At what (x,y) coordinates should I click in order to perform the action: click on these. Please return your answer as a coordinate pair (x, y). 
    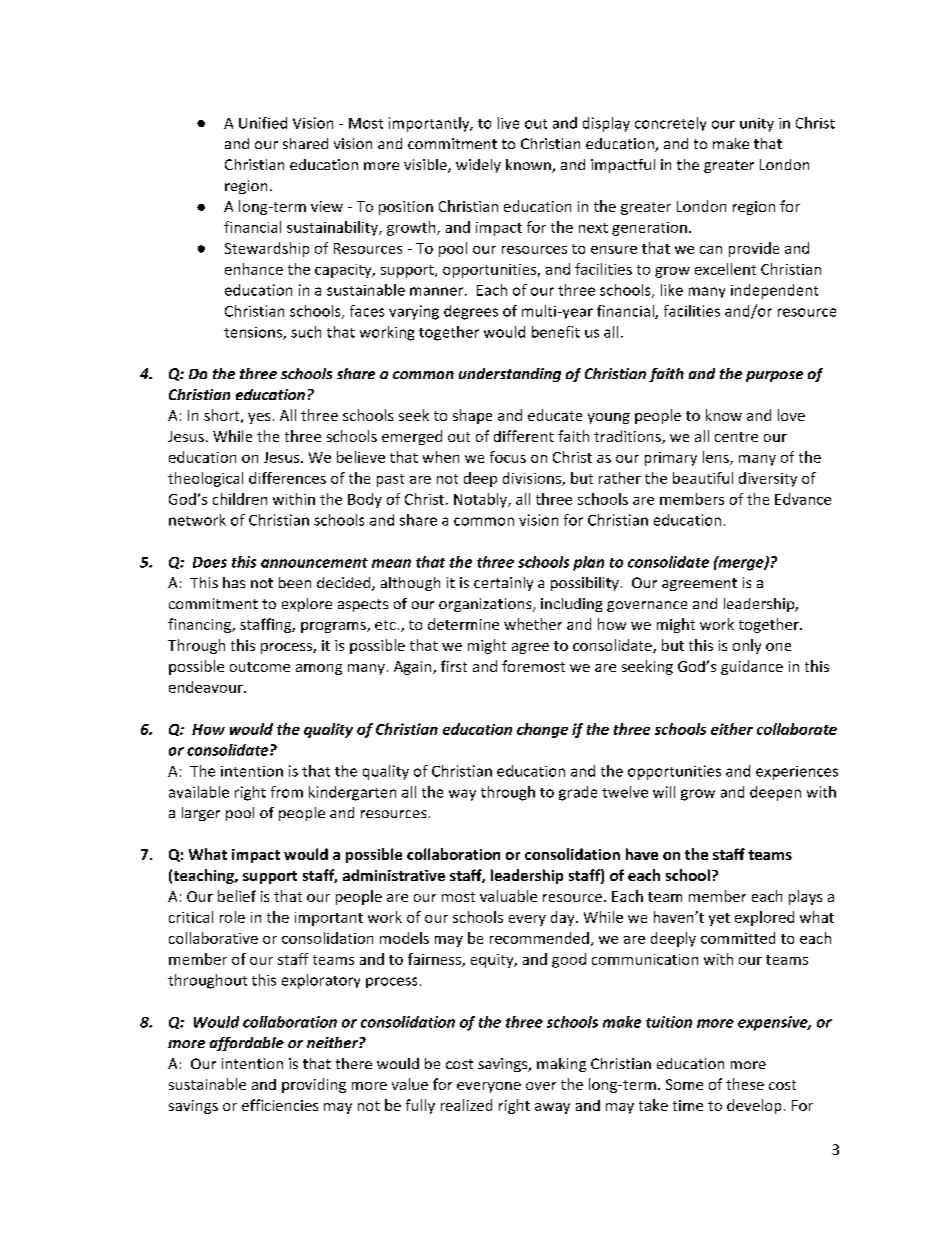
    Looking at the image, I should click on (745, 1084).
